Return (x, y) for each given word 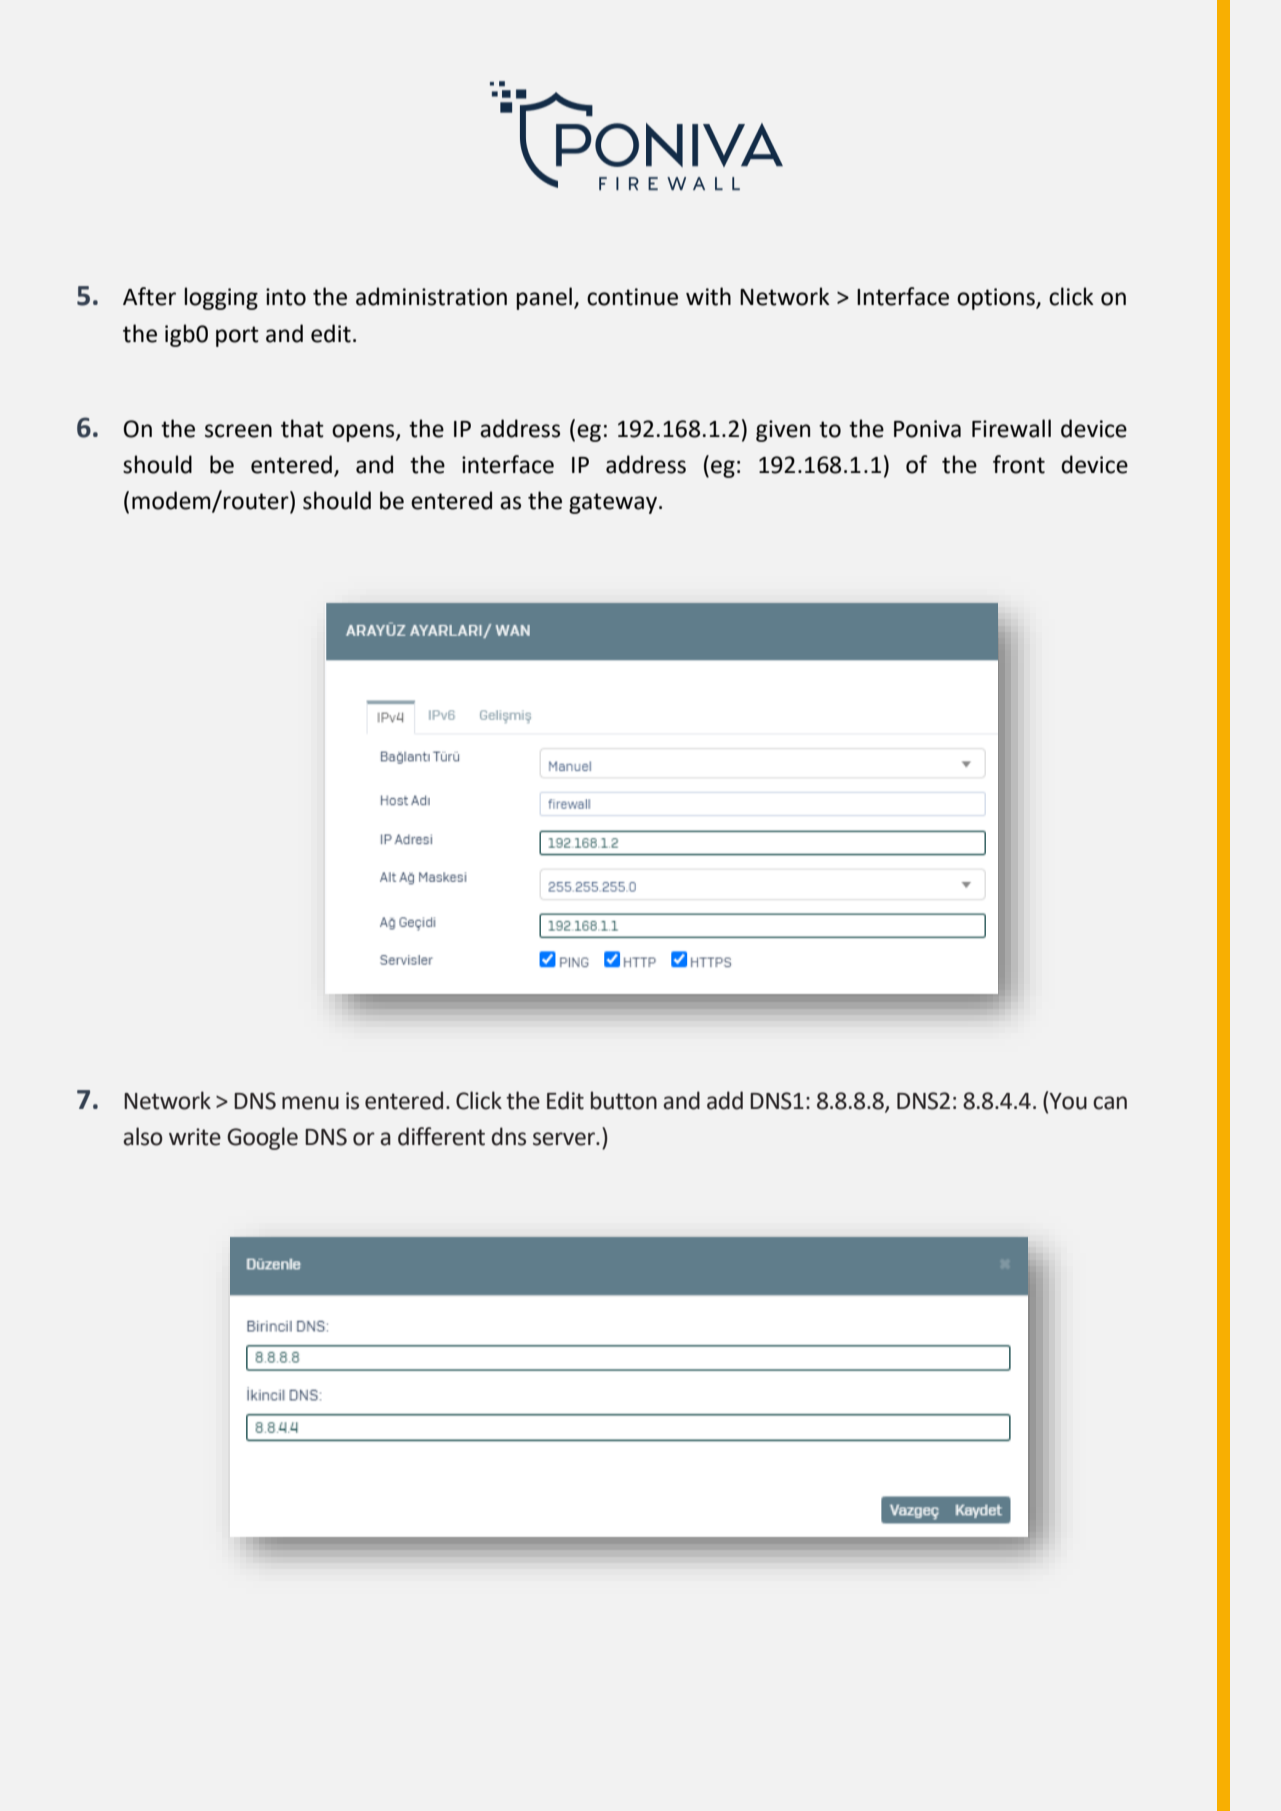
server (565, 1139)
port (237, 336)
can (1110, 1103)
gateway (613, 503)
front (1019, 464)
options (997, 299)
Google (262, 1138)
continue (632, 297)
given (783, 431)
